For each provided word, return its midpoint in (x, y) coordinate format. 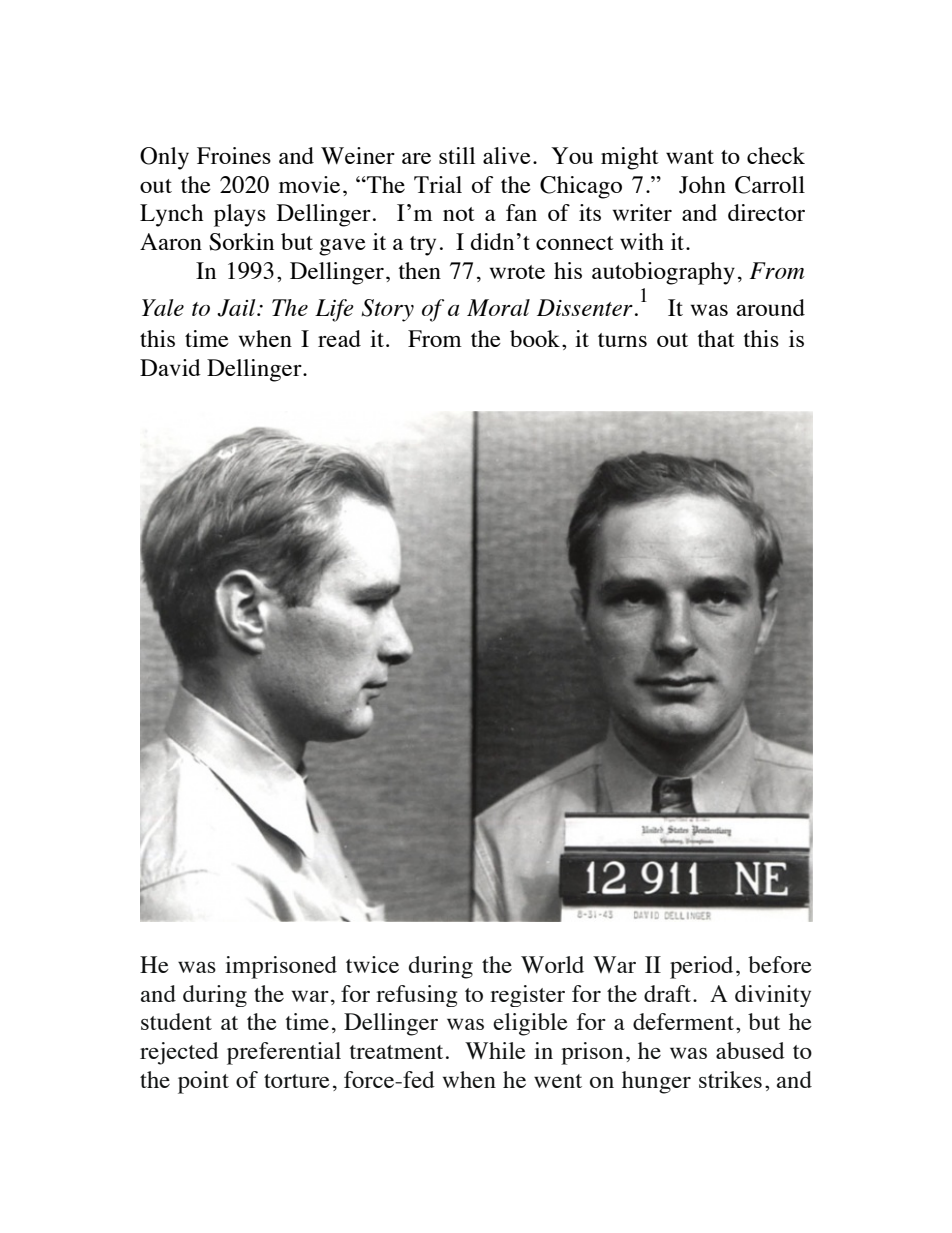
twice (372, 964)
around (770, 307)
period (701, 967)
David (170, 367)
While (495, 1050)
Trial (438, 184)
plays (240, 215)
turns (622, 340)
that (716, 338)
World (552, 964)
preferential (284, 1053)
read (339, 338)
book (535, 338)
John (702, 185)
